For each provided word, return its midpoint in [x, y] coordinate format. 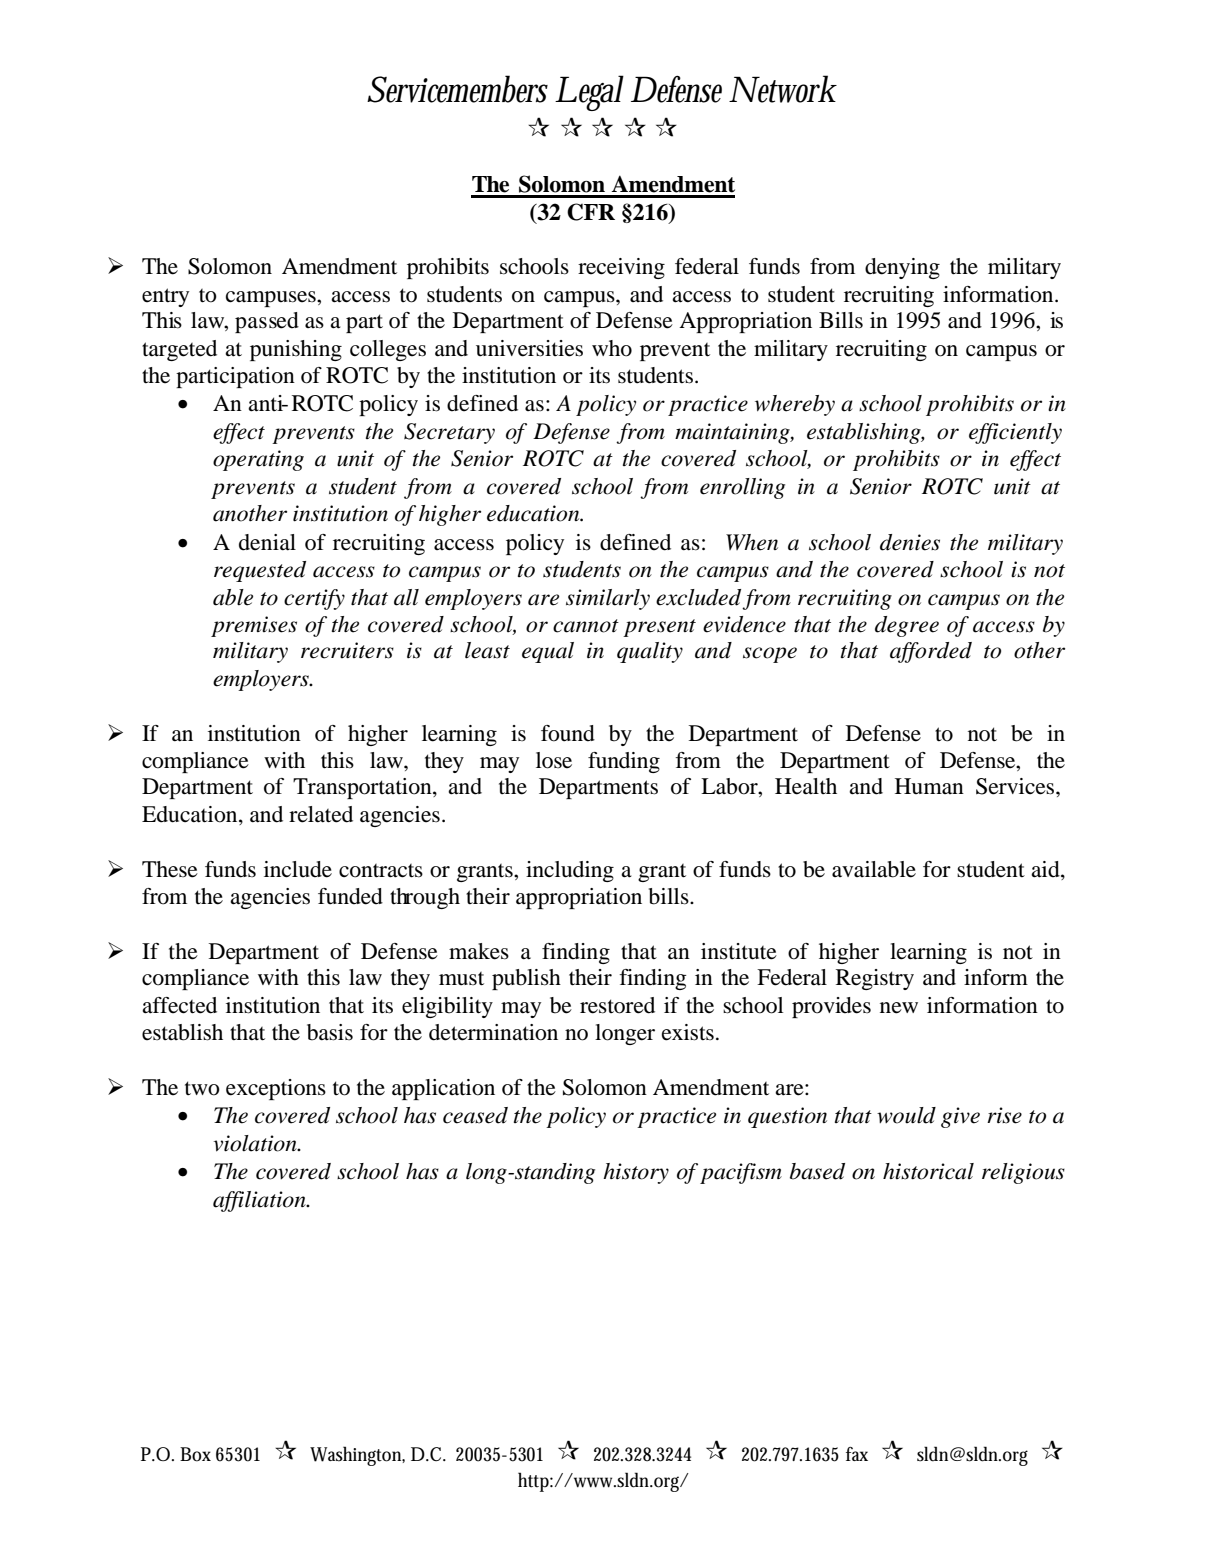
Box [195, 1454]
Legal [589, 93]
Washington [357, 1456]
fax [857, 1454]
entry [165, 297]
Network [783, 89]
